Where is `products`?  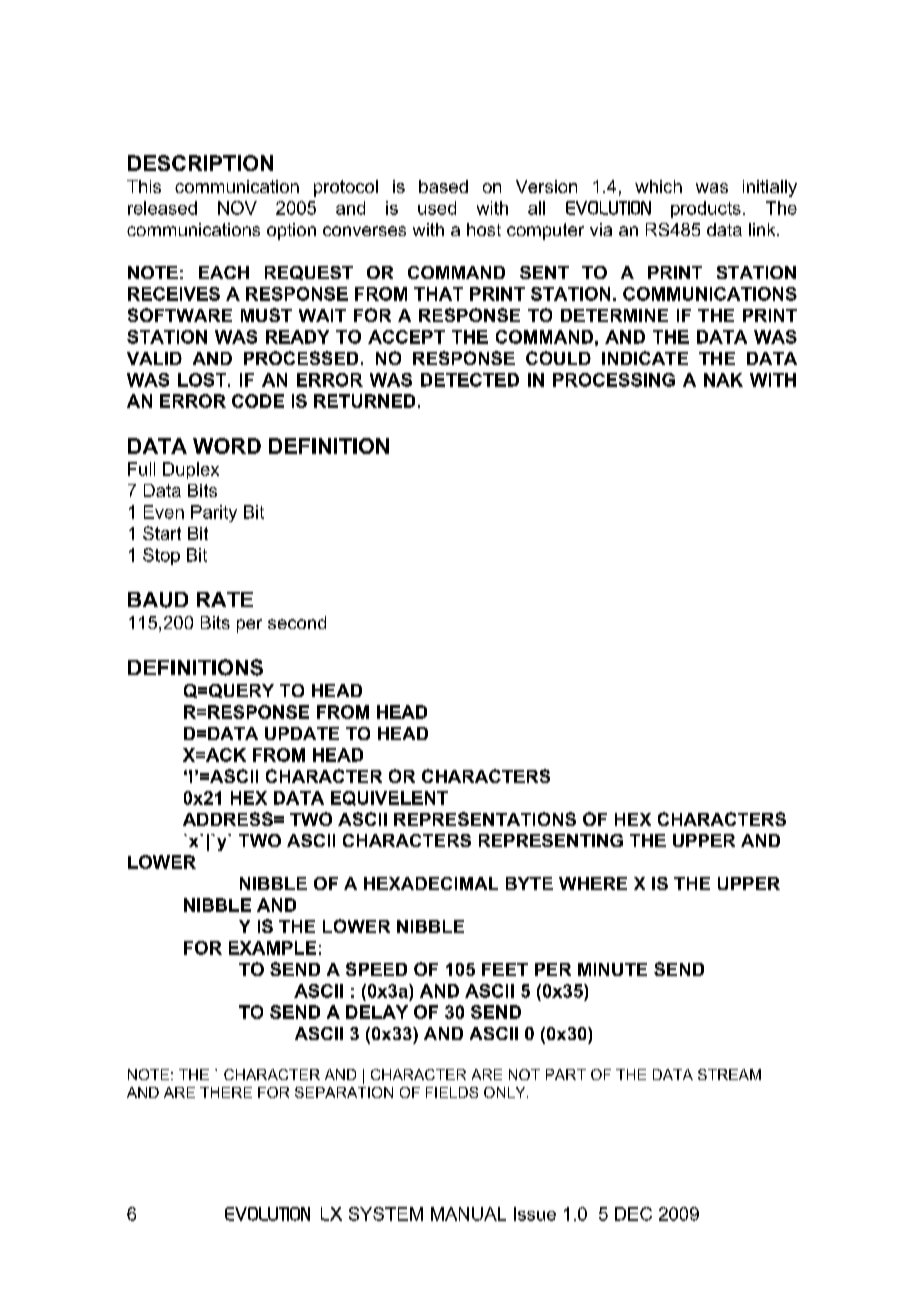 products is located at coordinates (706, 209).
